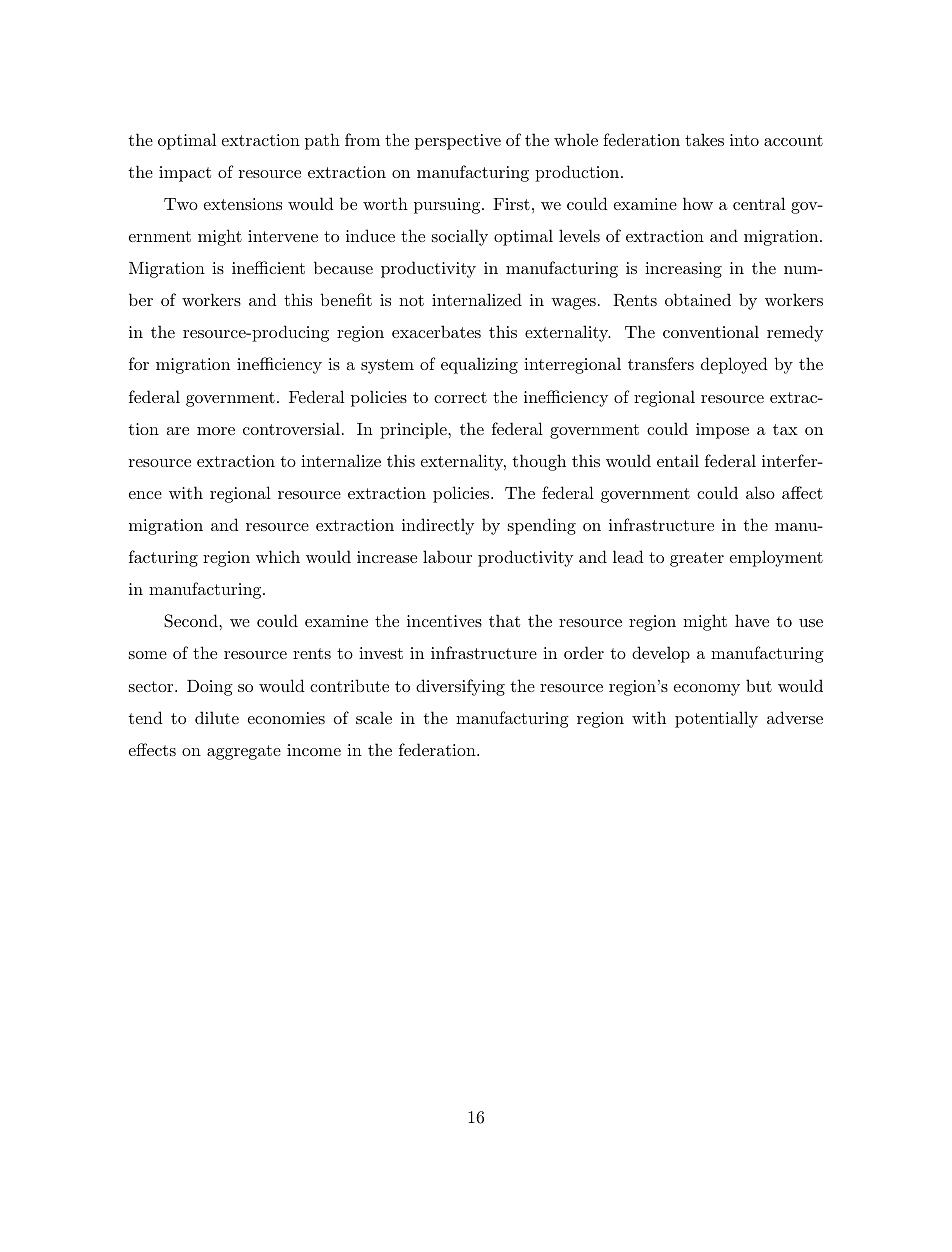 The height and width of the screenshot is (1252, 952). I want to click on impact, so click(185, 174).
